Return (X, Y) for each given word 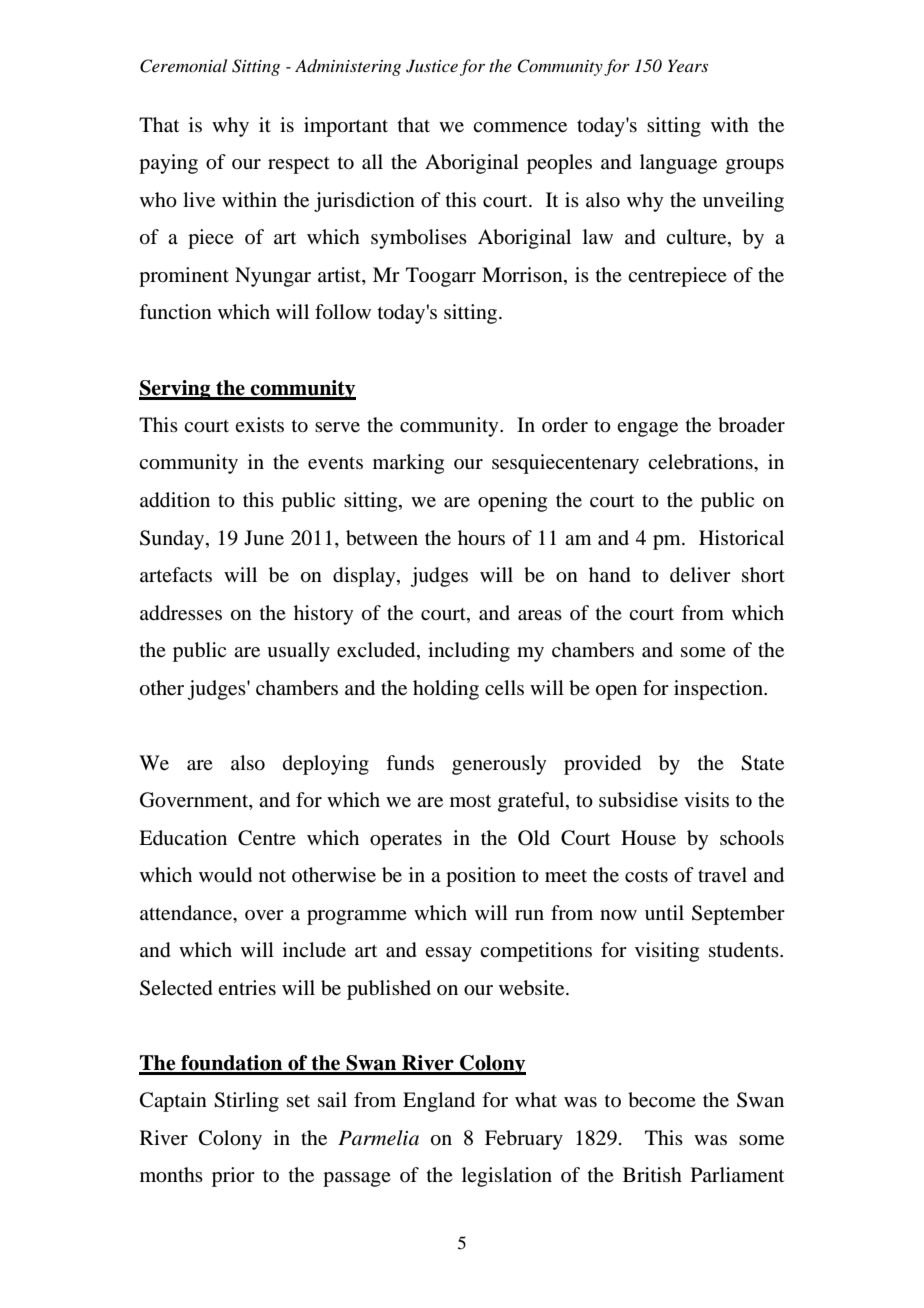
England (439, 1102)
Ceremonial (183, 66)
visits (706, 799)
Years (688, 65)
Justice (432, 66)
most (470, 801)
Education (183, 838)
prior (233, 1177)
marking (408, 464)
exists (259, 424)
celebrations (701, 462)
